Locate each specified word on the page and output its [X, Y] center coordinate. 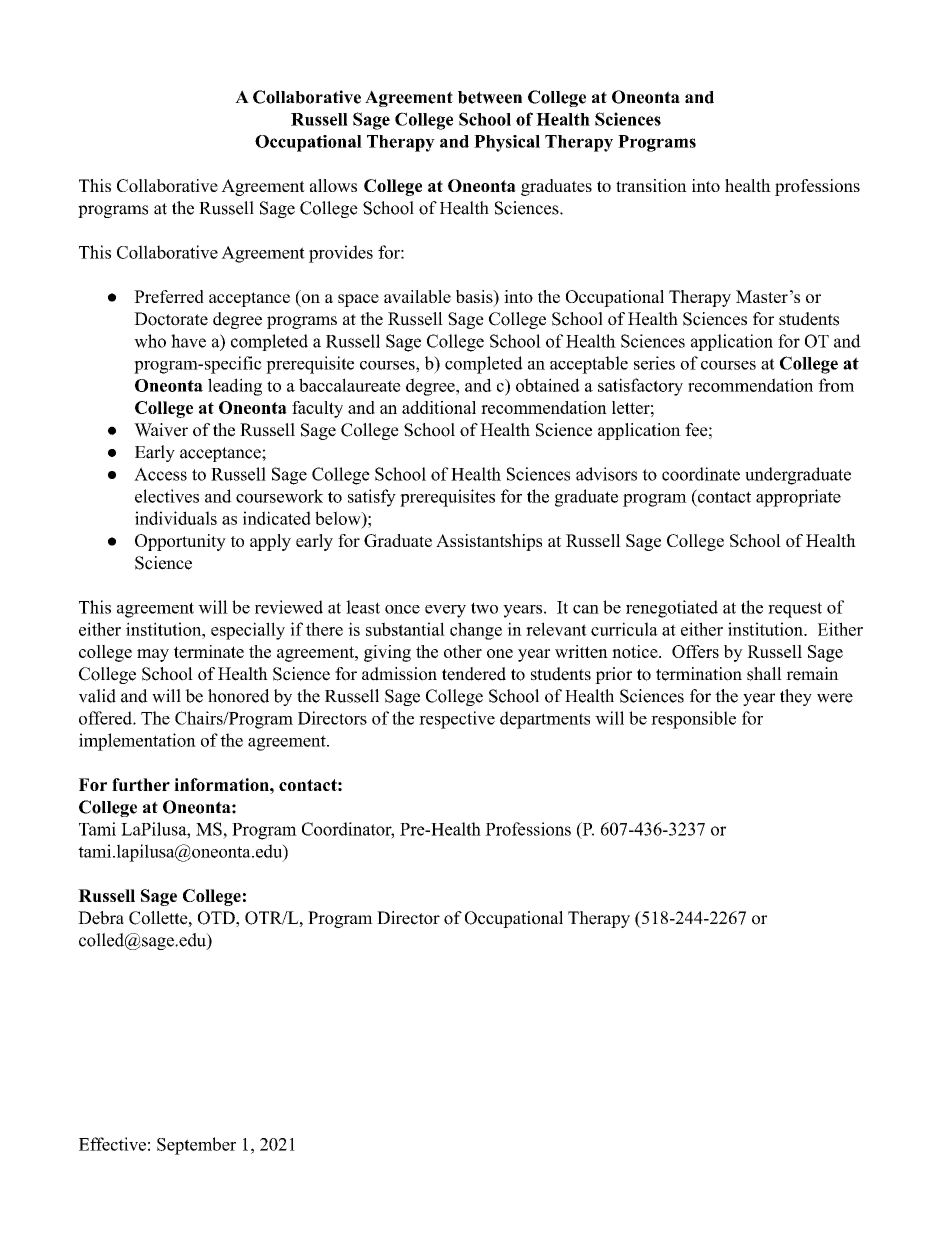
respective [457, 720]
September [196, 1146]
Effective [112, 1144]
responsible [693, 720]
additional [439, 407]
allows [333, 185]
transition [651, 185]
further [141, 784]
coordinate [701, 474]
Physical [507, 143]
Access [160, 474]
